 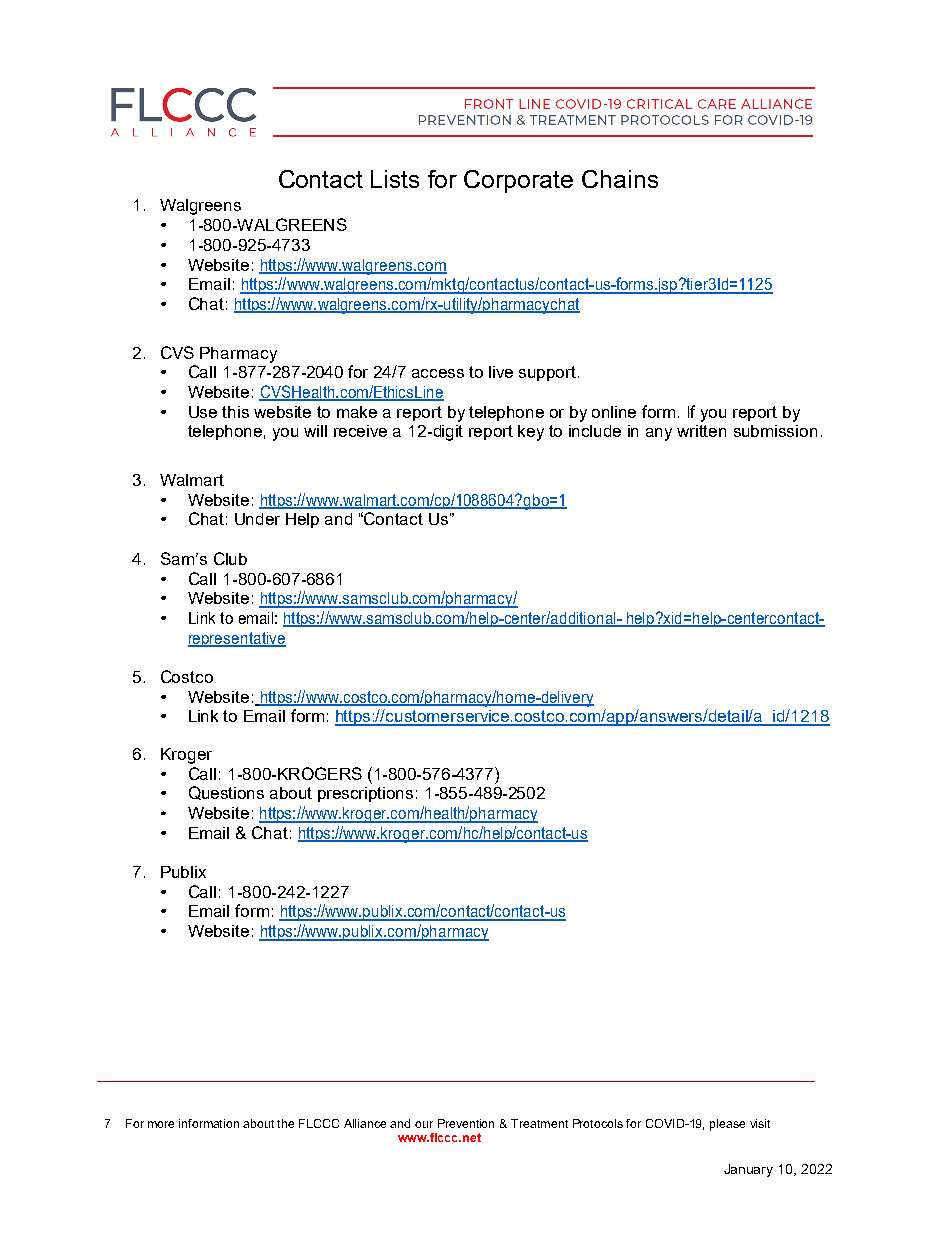 What do you see at coordinates (518, 181) in the screenshot?
I see `Corporate` at bounding box center [518, 181].
